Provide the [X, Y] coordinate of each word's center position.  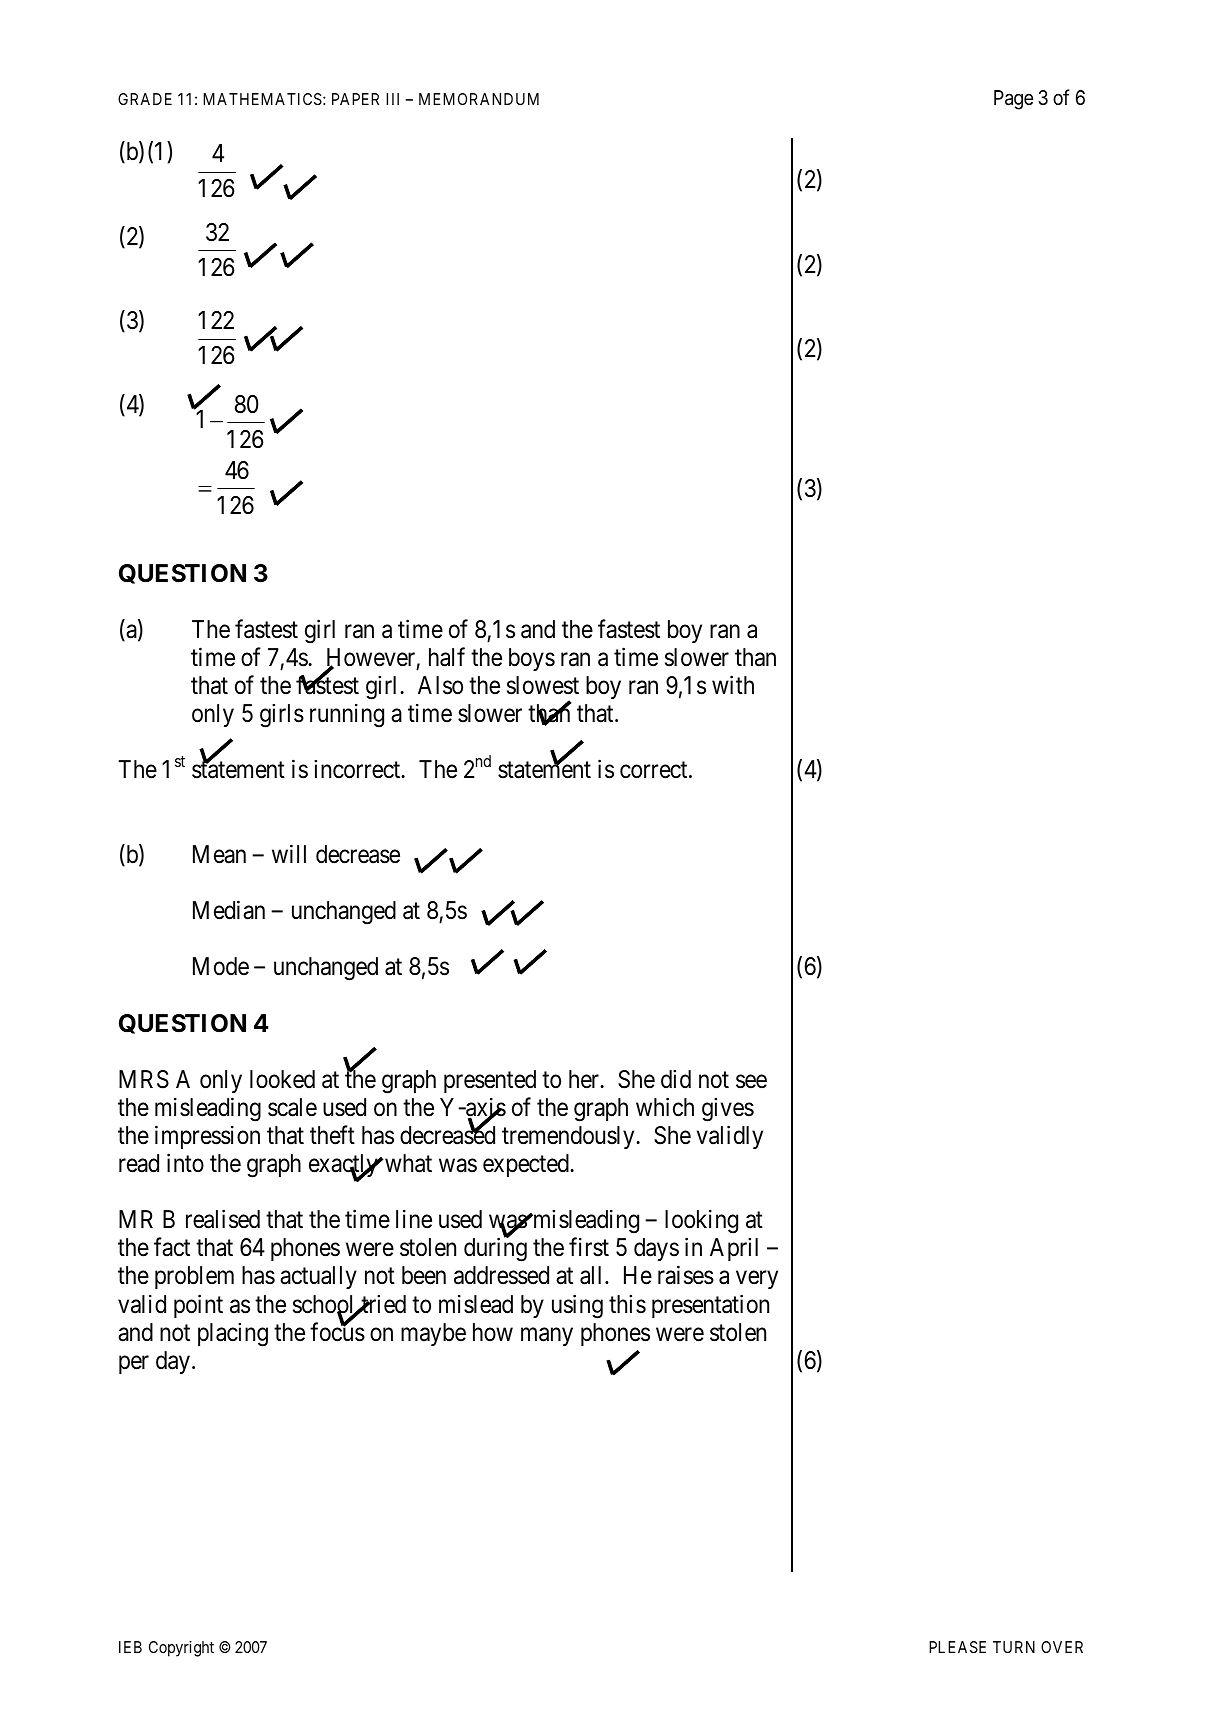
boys [532, 659]
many [547, 1336]
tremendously [569, 1137]
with [733, 684]
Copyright [181, 1649]
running [347, 716]
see [751, 1081]
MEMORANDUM [479, 99]
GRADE [145, 99]
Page [1013, 100]
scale [292, 1107]
